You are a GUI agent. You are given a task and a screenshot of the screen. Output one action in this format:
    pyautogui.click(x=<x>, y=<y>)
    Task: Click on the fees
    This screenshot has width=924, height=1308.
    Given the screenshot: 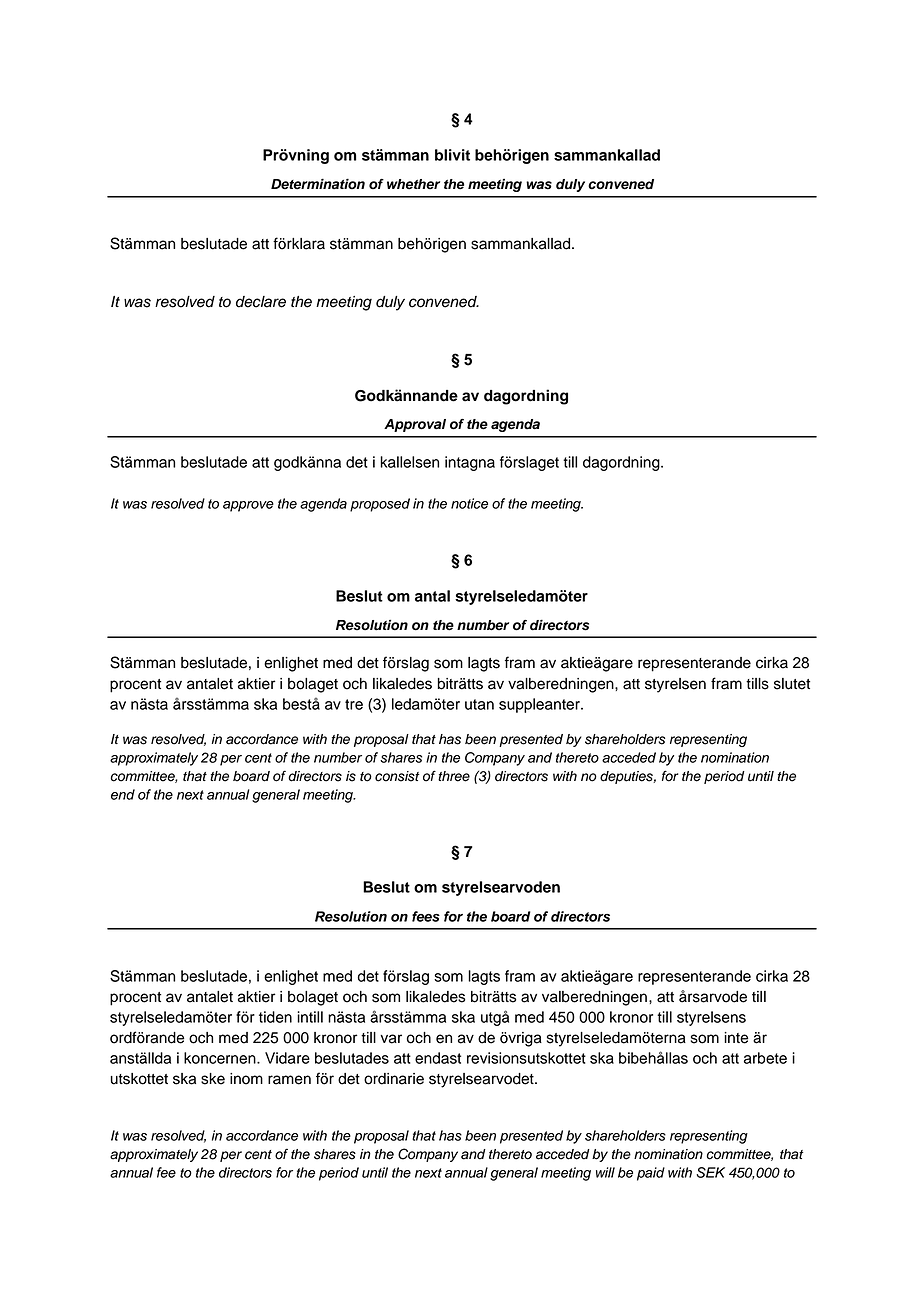 What is the action you would take?
    pyautogui.click(x=426, y=916)
